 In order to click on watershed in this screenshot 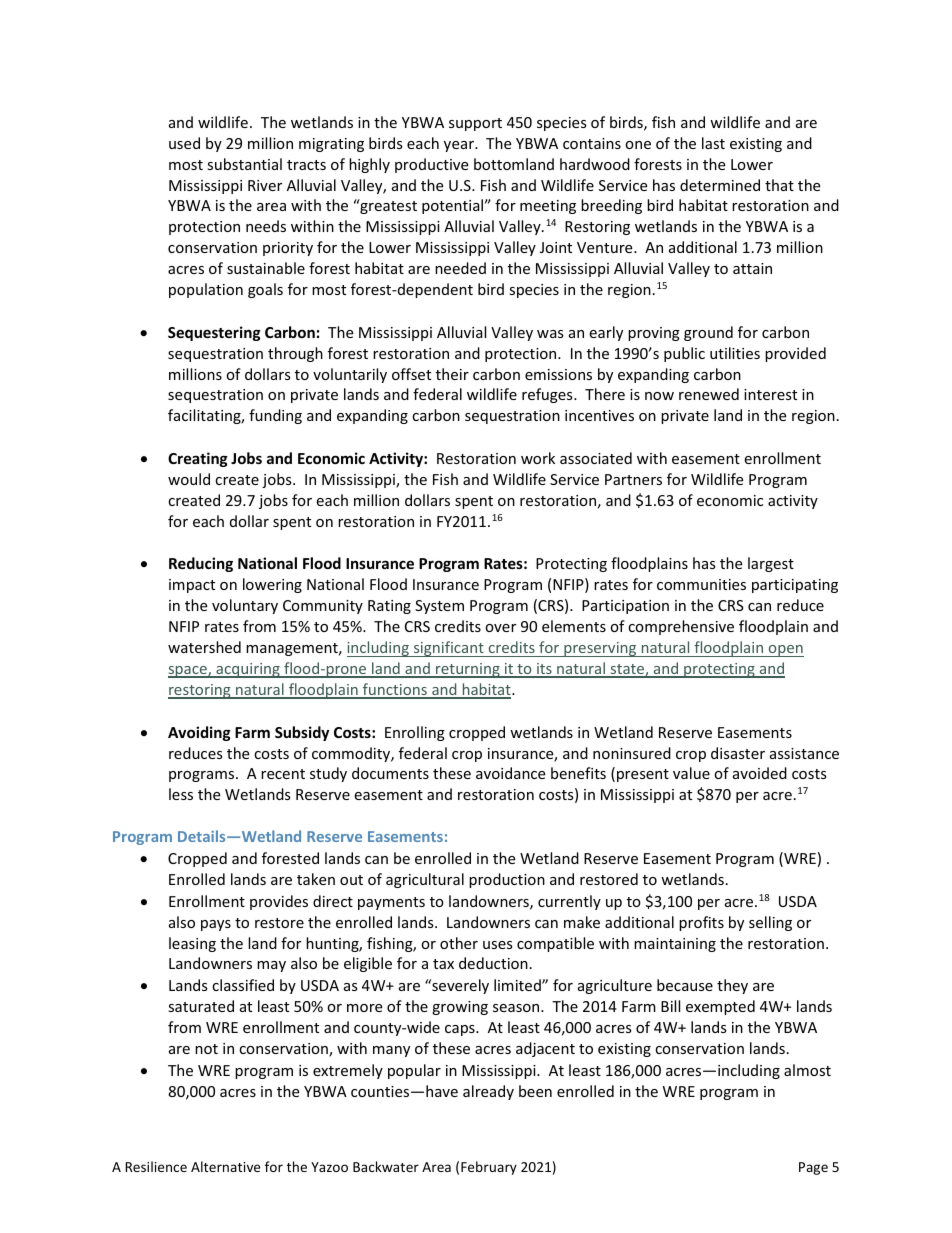, I will do `click(204, 647)`.
